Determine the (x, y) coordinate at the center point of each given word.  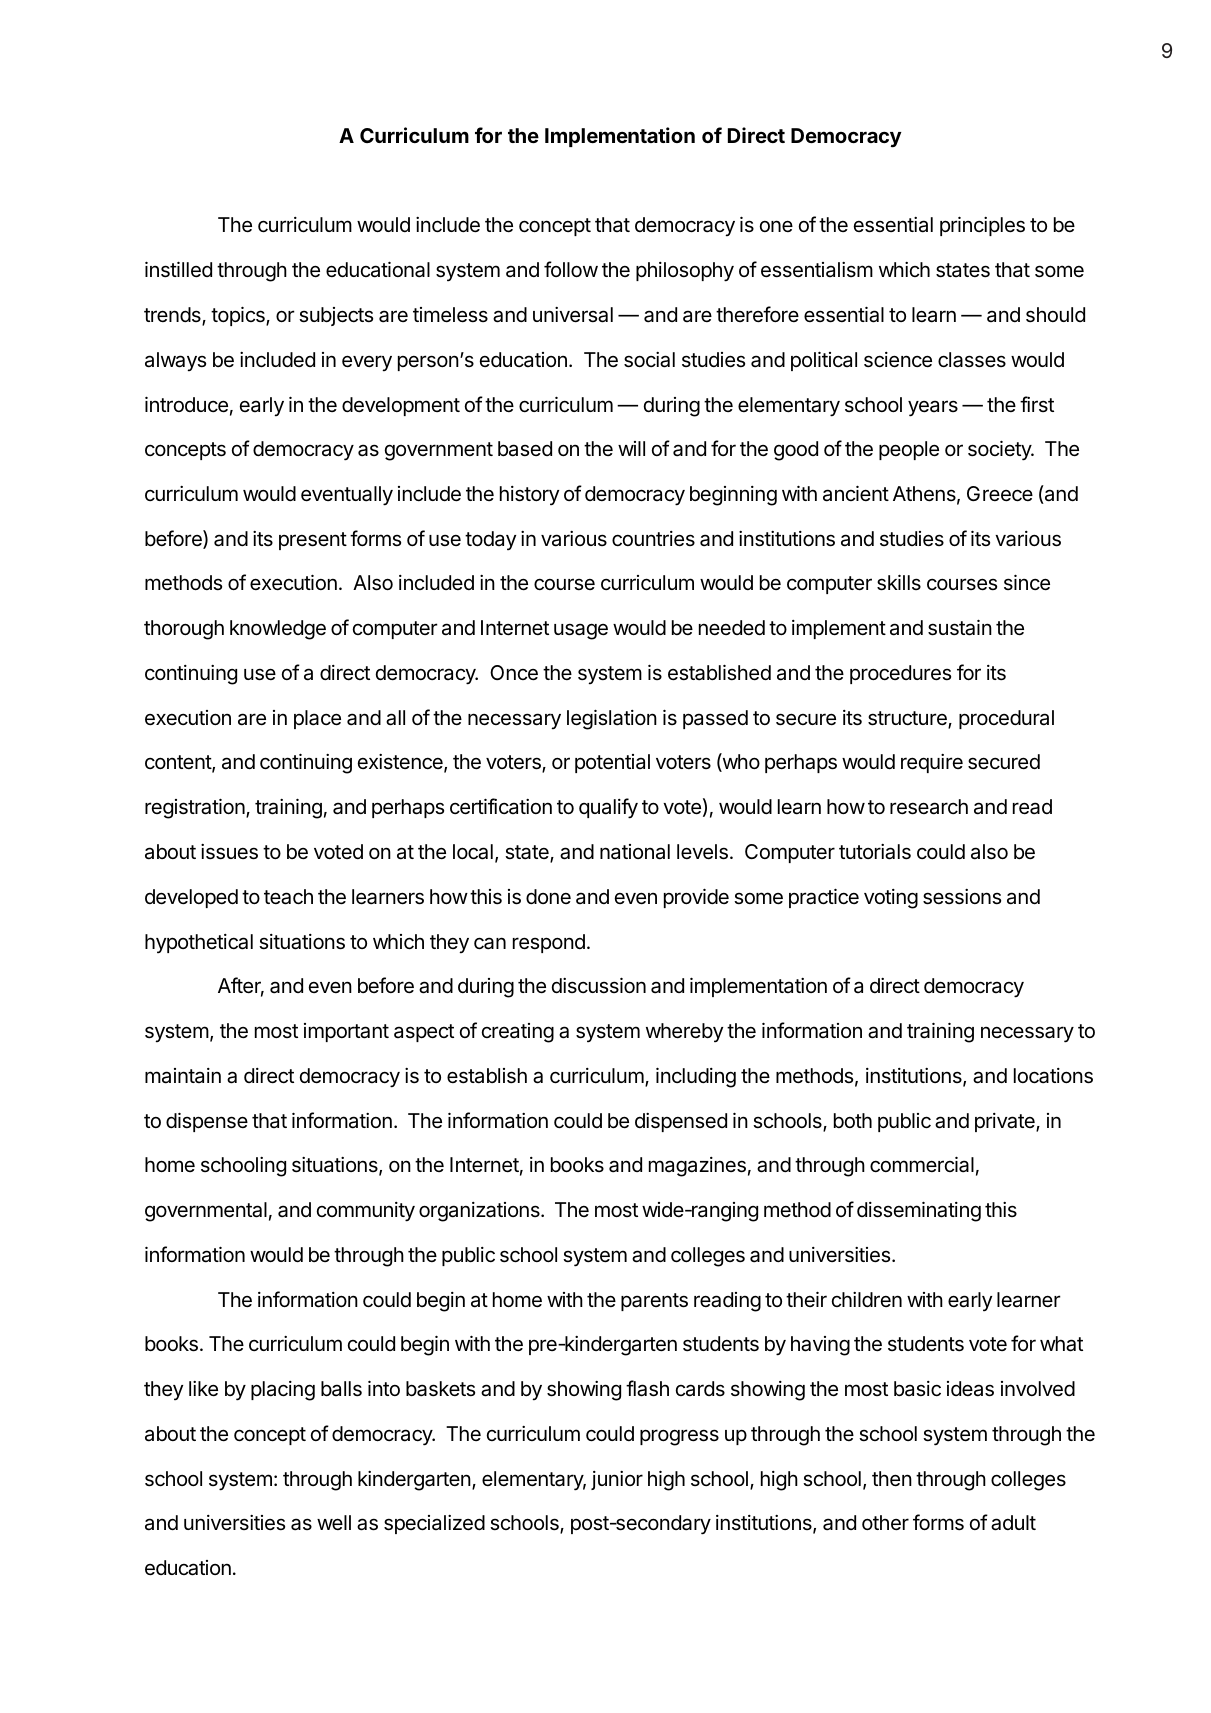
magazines (697, 1167)
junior (617, 1480)
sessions (962, 897)
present (313, 541)
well (334, 1522)
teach (288, 897)
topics (239, 316)
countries (653, 539)
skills (899, 582)
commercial (922, 1164)
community (366, 1212)
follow (571, 269)
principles (982, 226)
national (635, 852)
